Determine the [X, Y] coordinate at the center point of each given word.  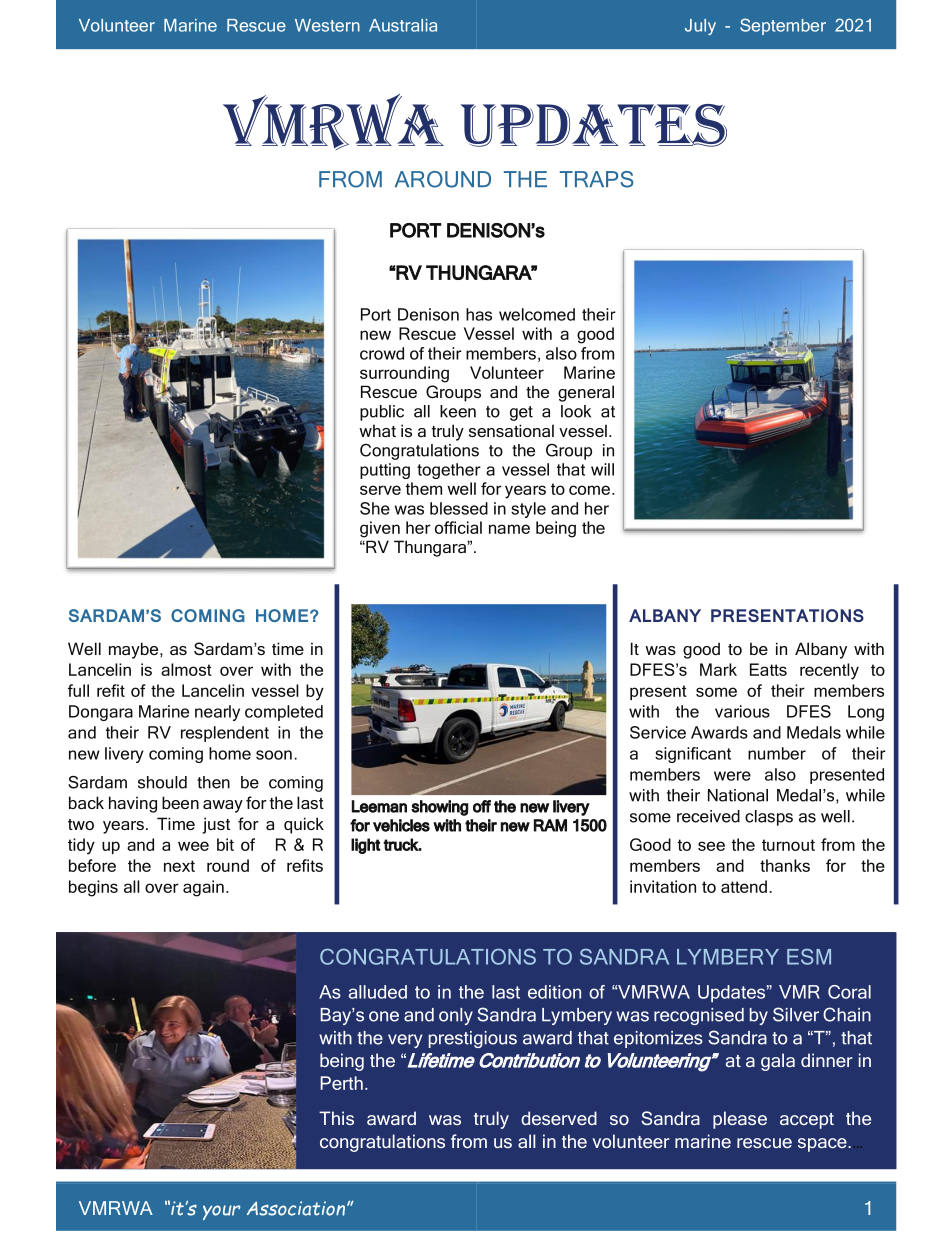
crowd [382, 353]
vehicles [401, 825]
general [586, 393]
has [479, 314]
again [203, 888]
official [458, 527]
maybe [135, 650]
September [783, 26]
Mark [718, 669]
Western [327, 25]
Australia [403, 25]
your [221, 1212]
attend [744, 886]
